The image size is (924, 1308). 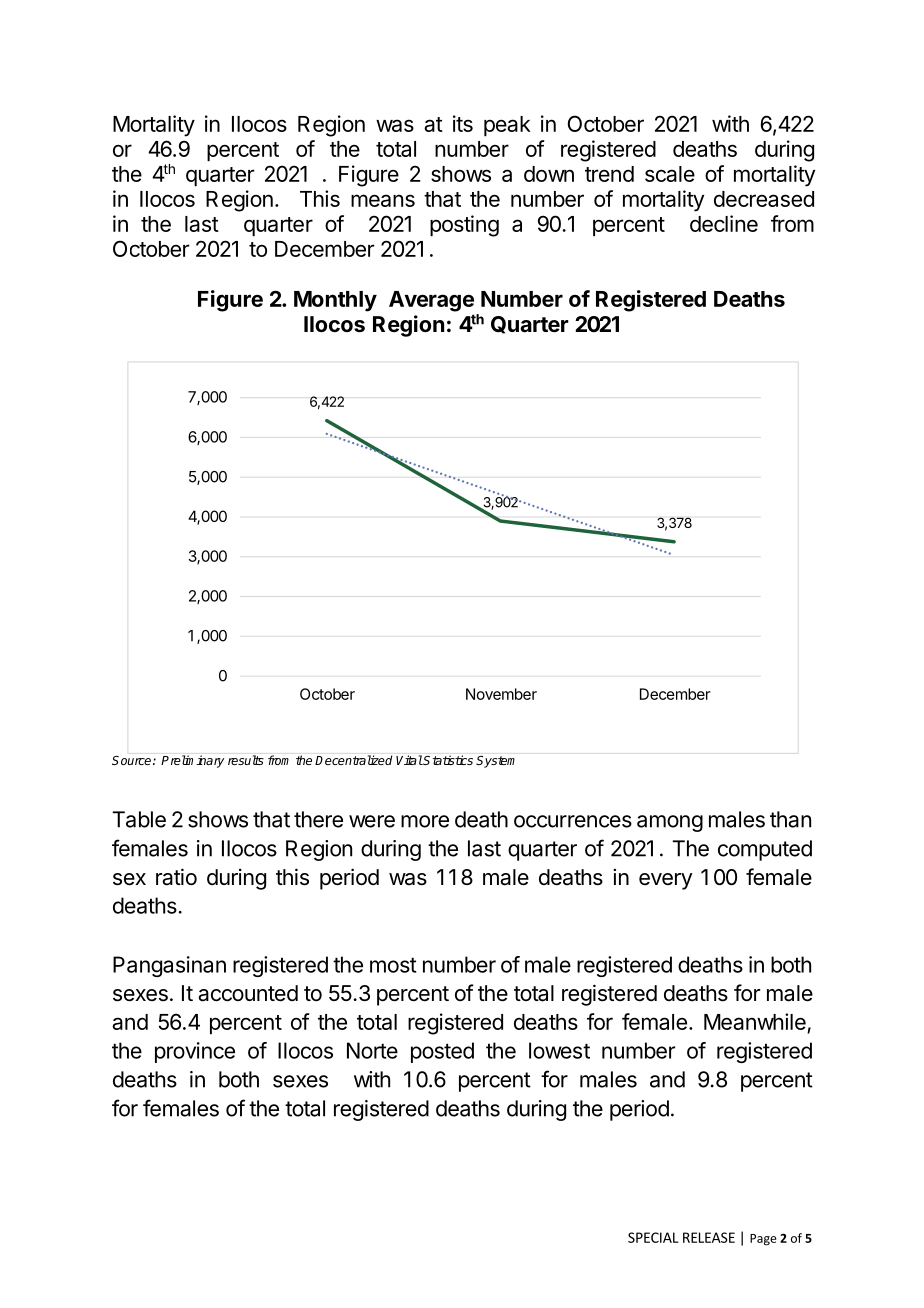 I want to click on accounted, so click(x=248, y=993).
